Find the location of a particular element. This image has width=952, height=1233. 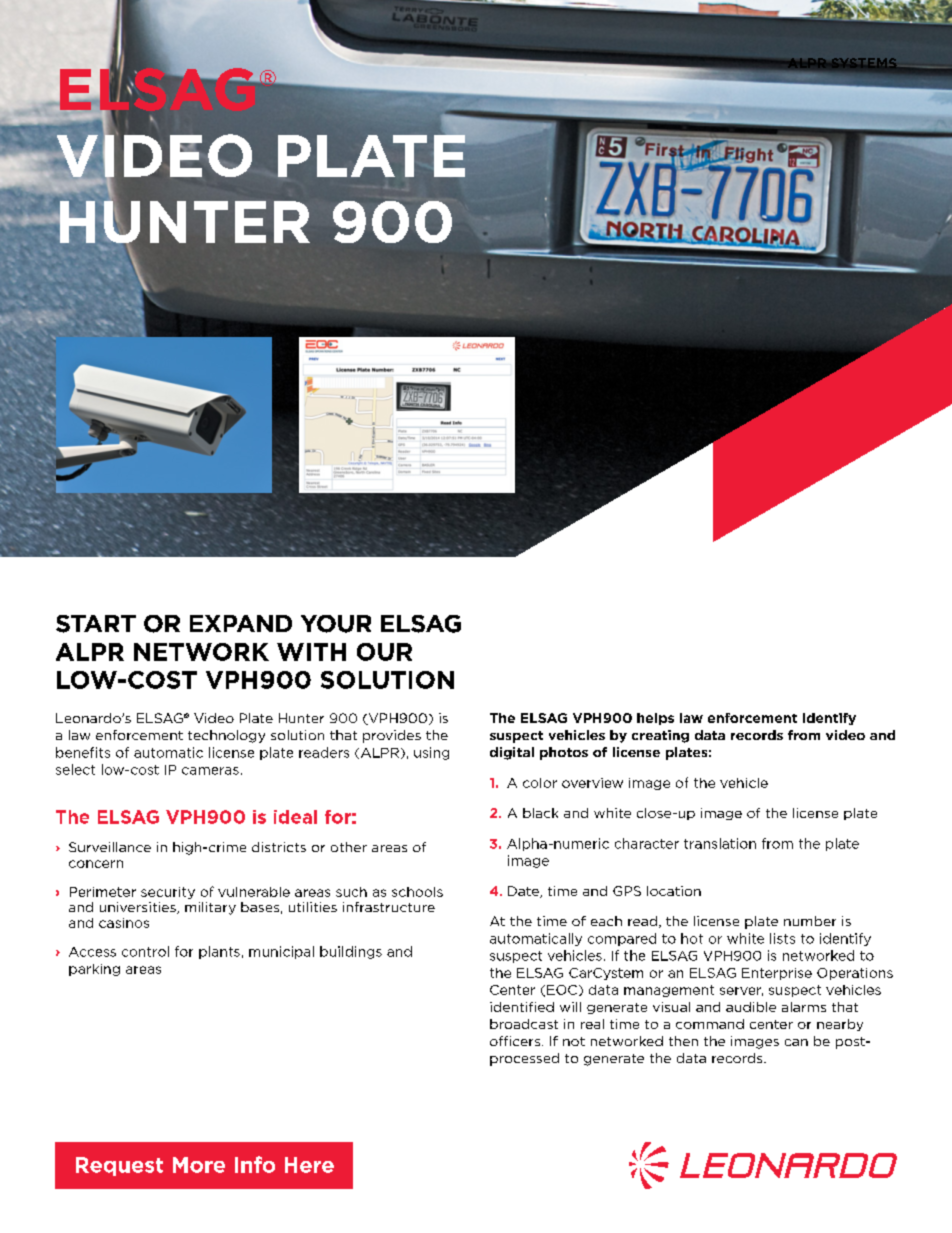

SYSTEMS is located at coordinates (863, 63).
